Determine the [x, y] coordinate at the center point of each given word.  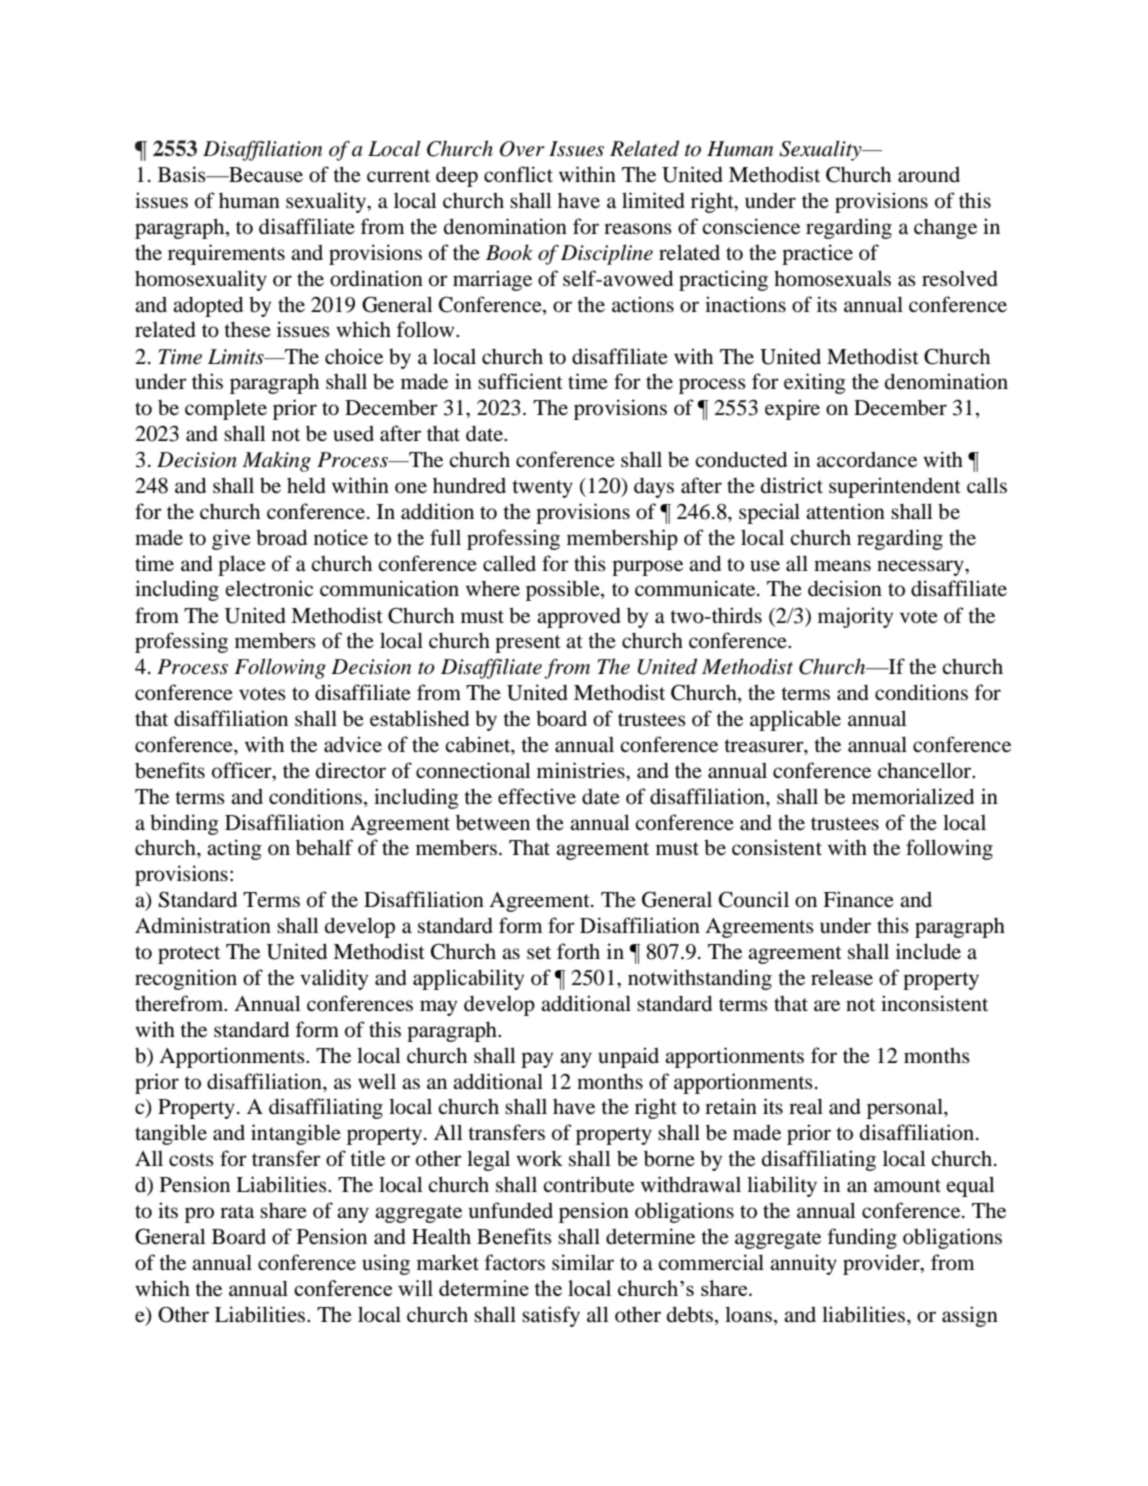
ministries [582, 770]
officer [243, 771]
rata [237, 1212]
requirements [226, 254]
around [929, 175]
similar [583, 1262]
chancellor [926, 770]
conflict [518, 174]
